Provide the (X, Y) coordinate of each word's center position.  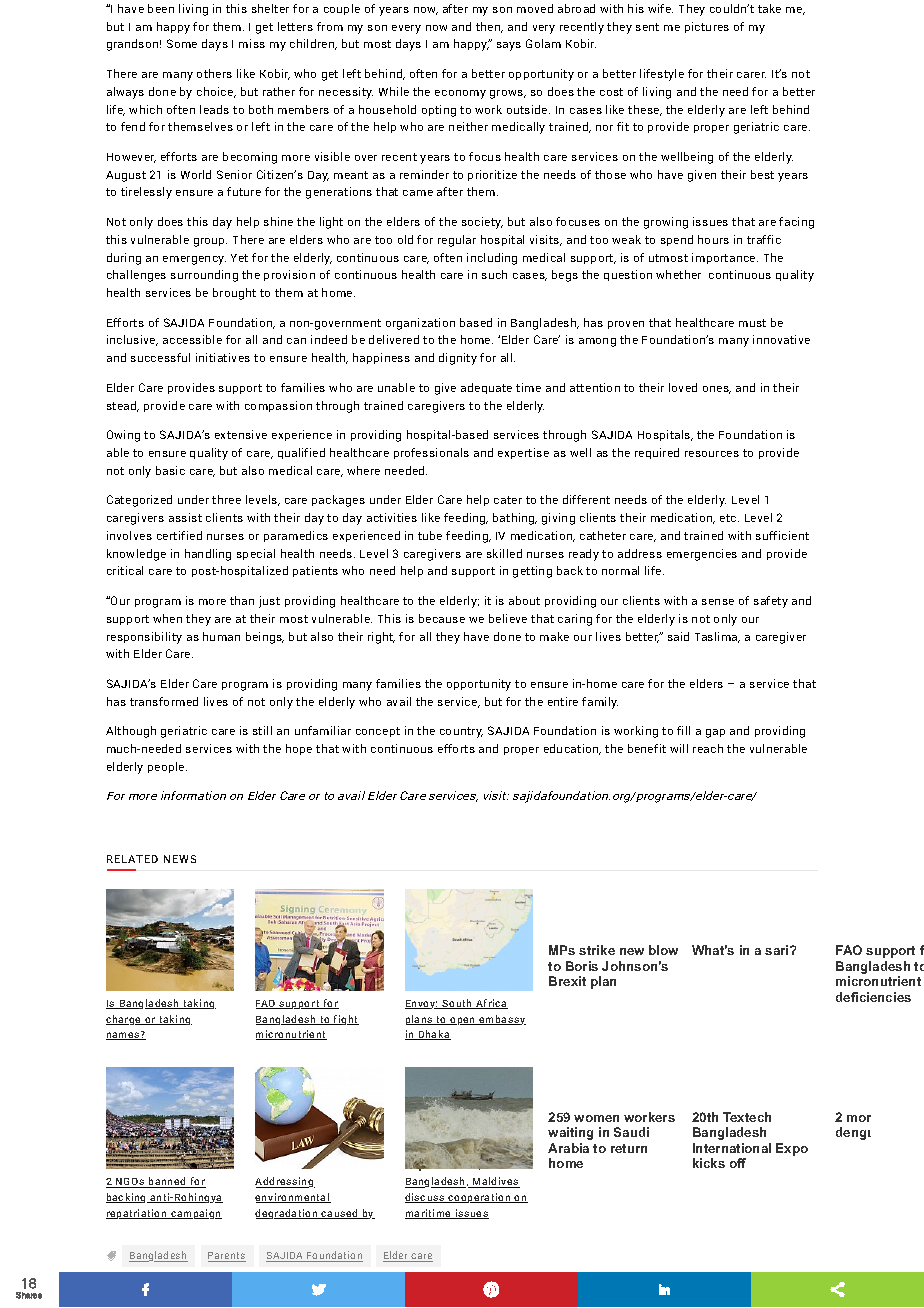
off (738, 1163)
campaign (195, 1214)
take (769, 8)
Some (182, 43)
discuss (426, 1198)
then (489, 27)
